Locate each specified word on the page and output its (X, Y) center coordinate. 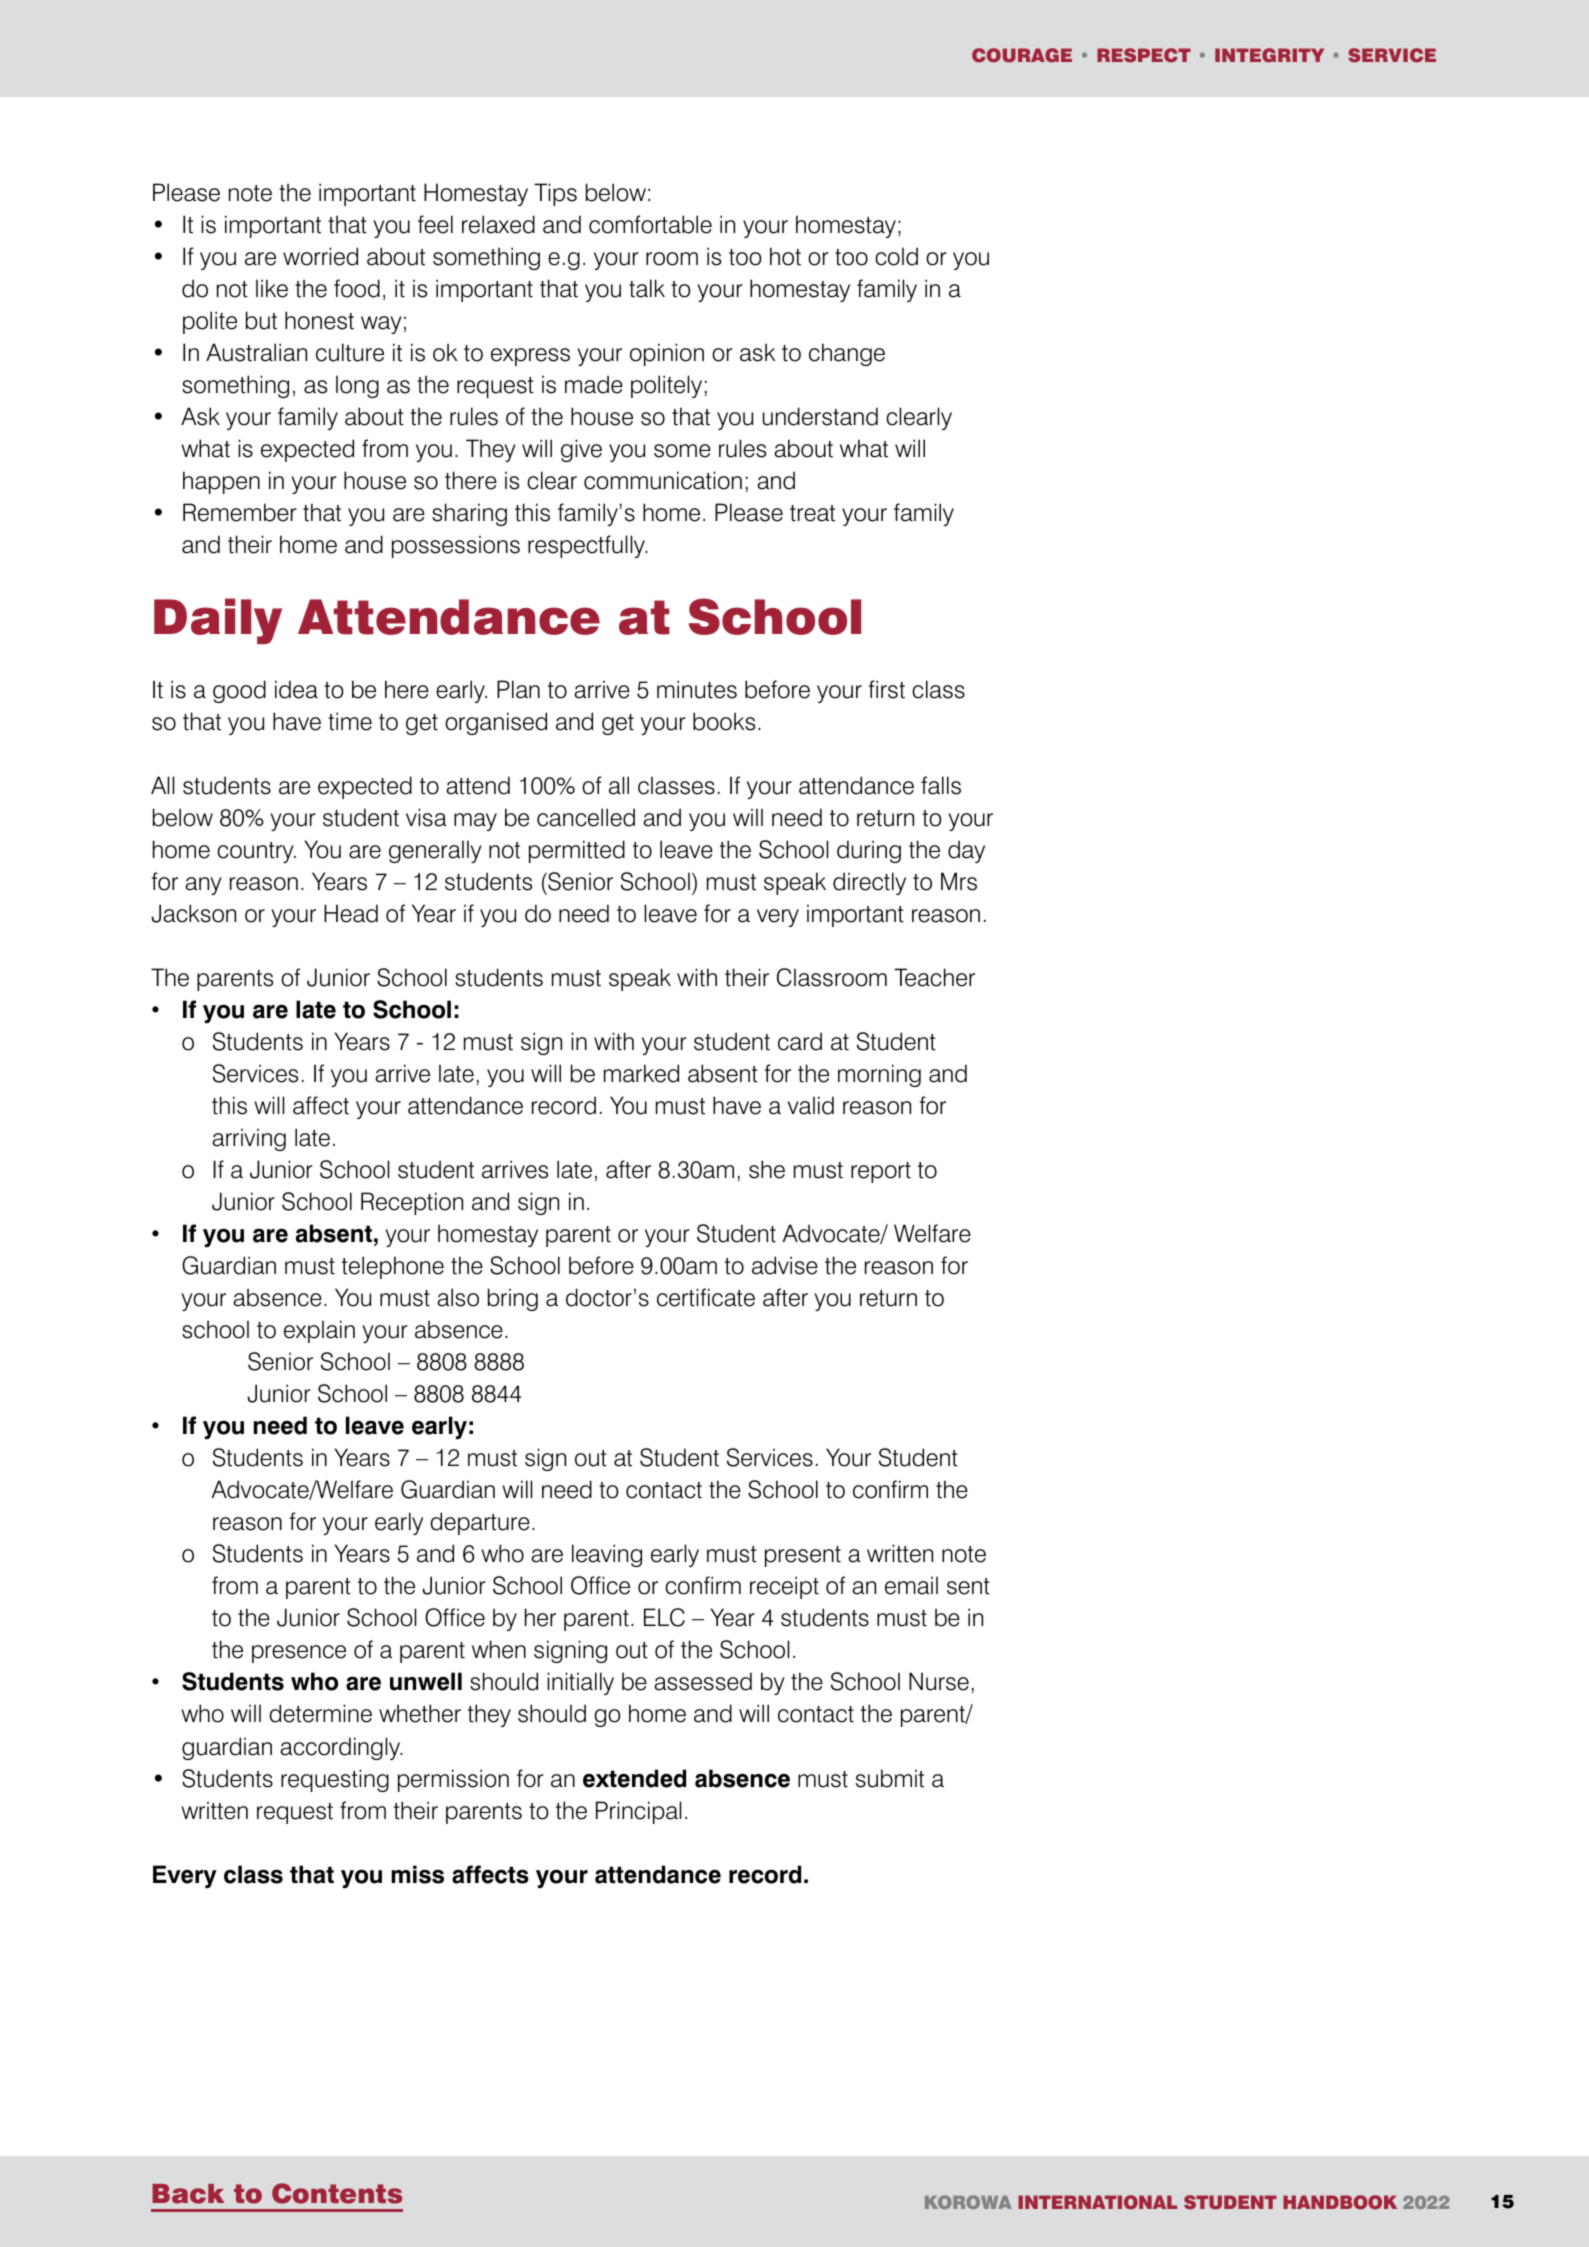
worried (320, 256)
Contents (337, 2193)
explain (319, 1331)
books (724, 721)
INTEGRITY (1269, 55)
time (350, 721)
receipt (784, 1587)
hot (785, 256)
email (911, 1585)
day (966, 851)
